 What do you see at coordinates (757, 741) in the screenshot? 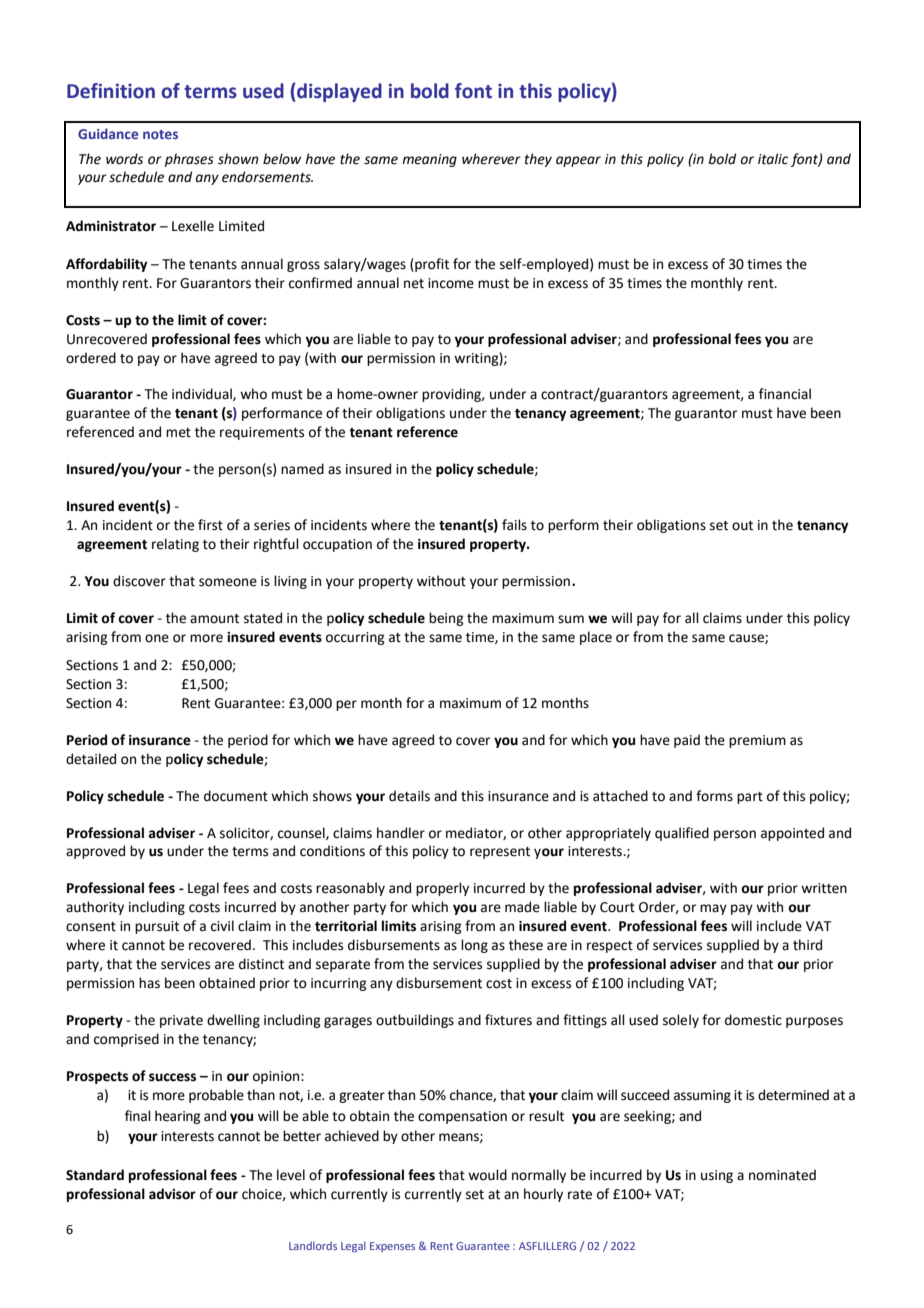
I see `premium` at bounding box center [757, 741].
